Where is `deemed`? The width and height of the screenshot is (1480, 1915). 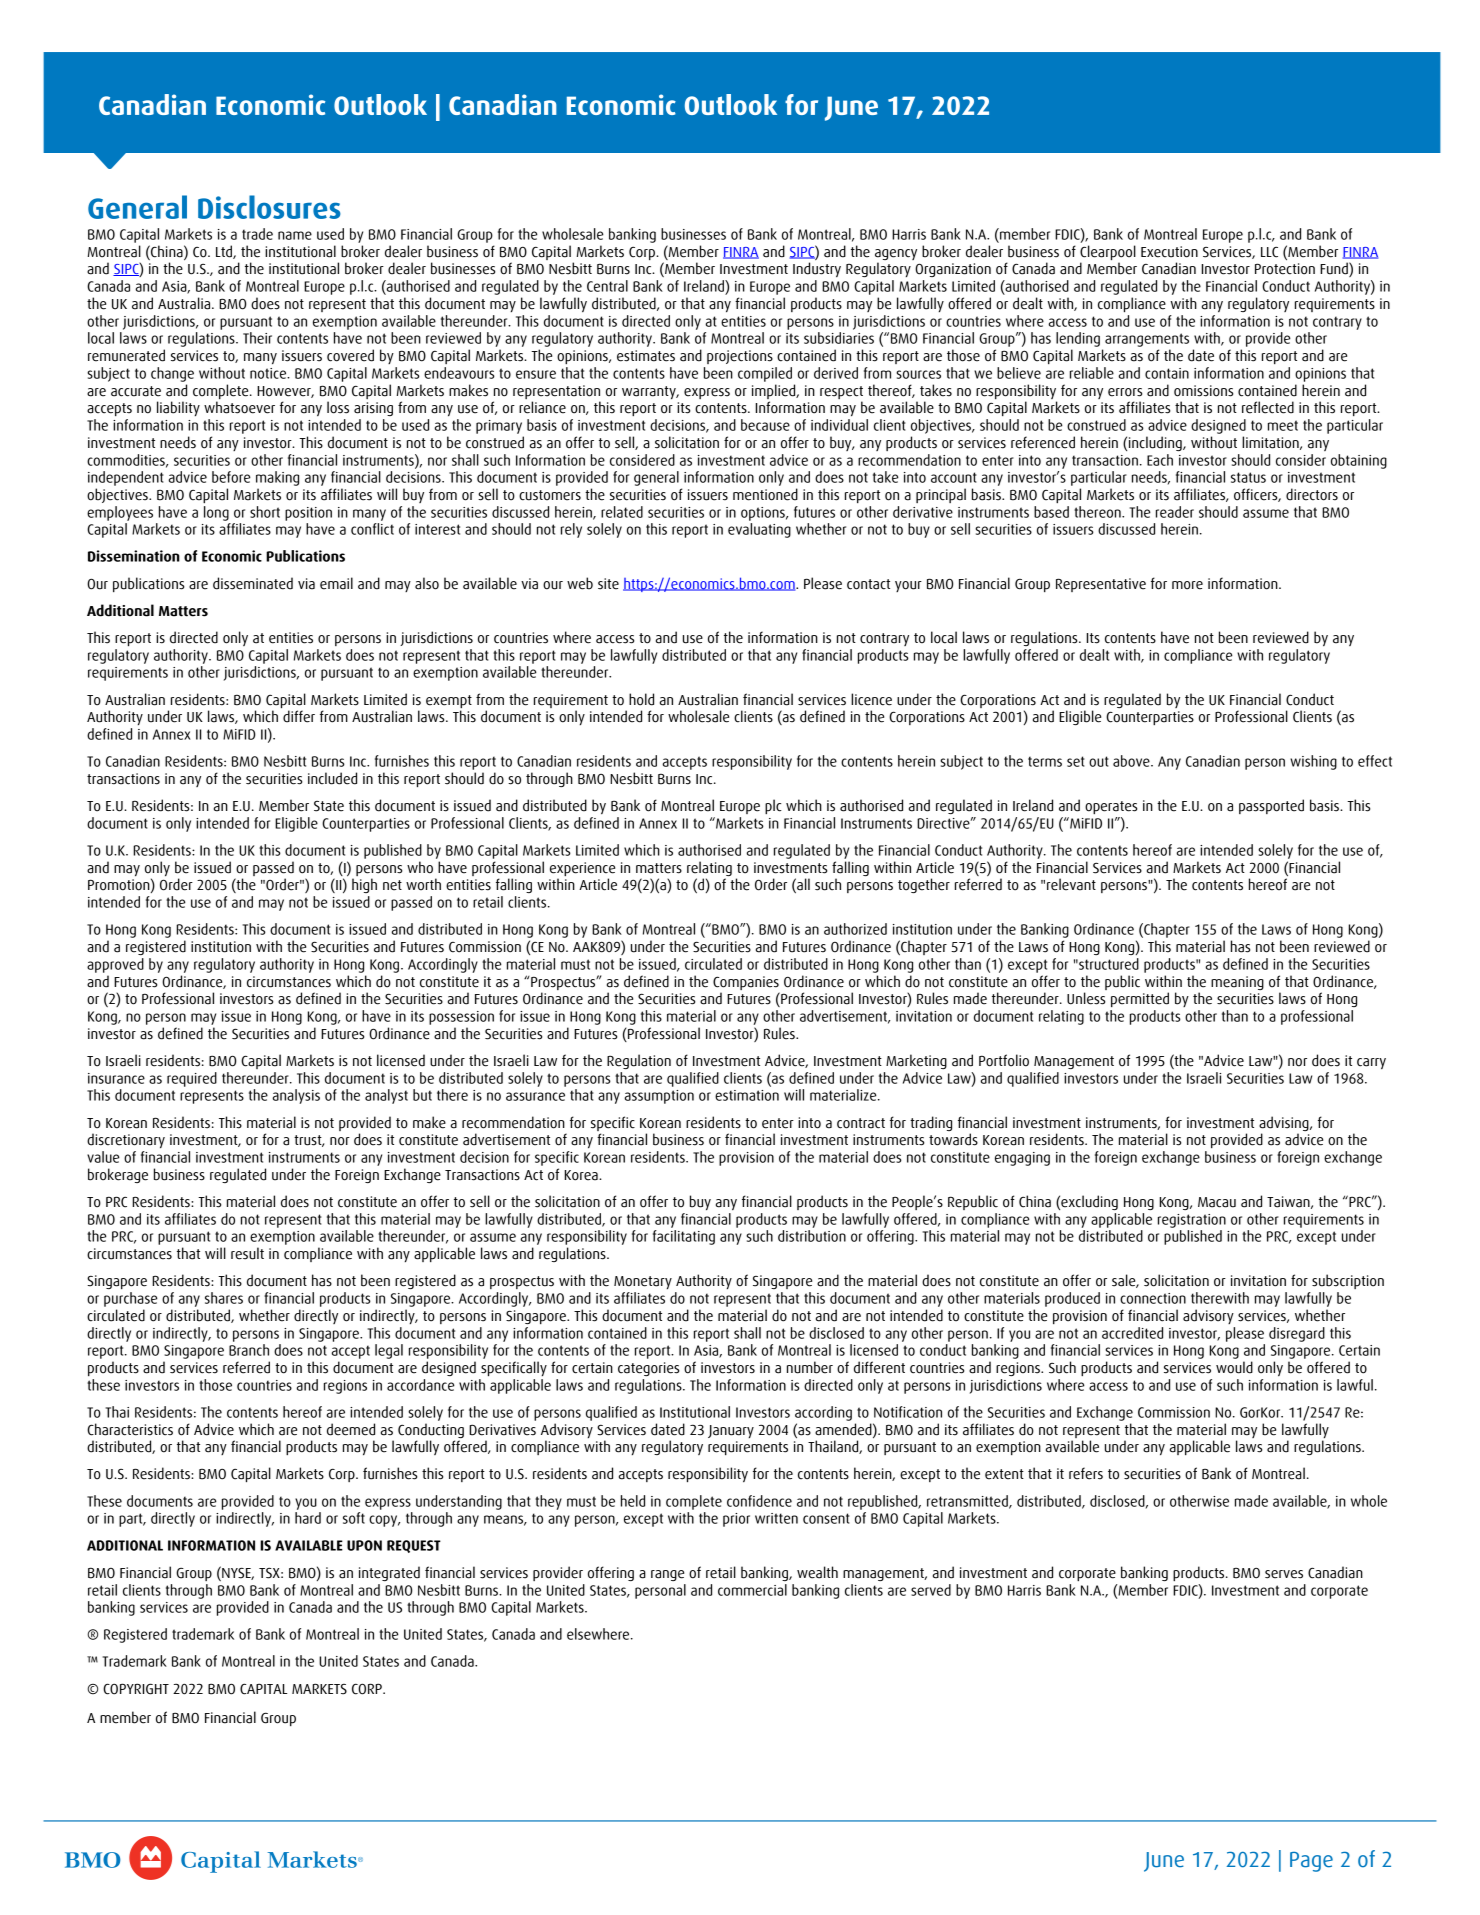
deemed is located at coordinates (351, 1429).
